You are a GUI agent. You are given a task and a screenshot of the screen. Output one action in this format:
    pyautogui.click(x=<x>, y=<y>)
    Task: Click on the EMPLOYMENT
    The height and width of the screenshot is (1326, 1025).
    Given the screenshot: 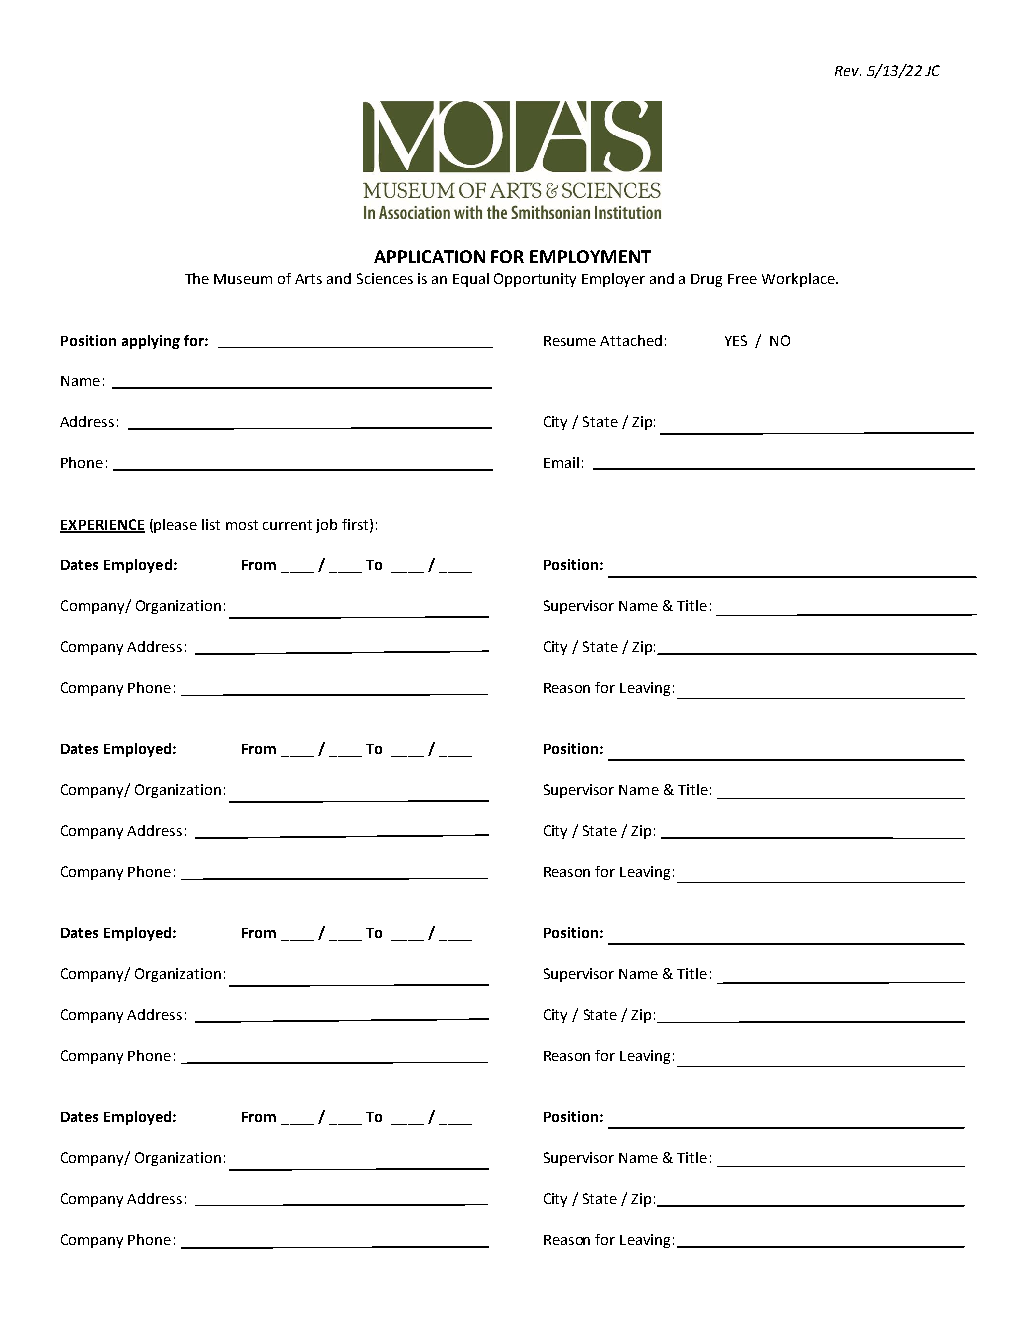 What is the action you would take?
    pyautogui.click(x=590, y=256)
